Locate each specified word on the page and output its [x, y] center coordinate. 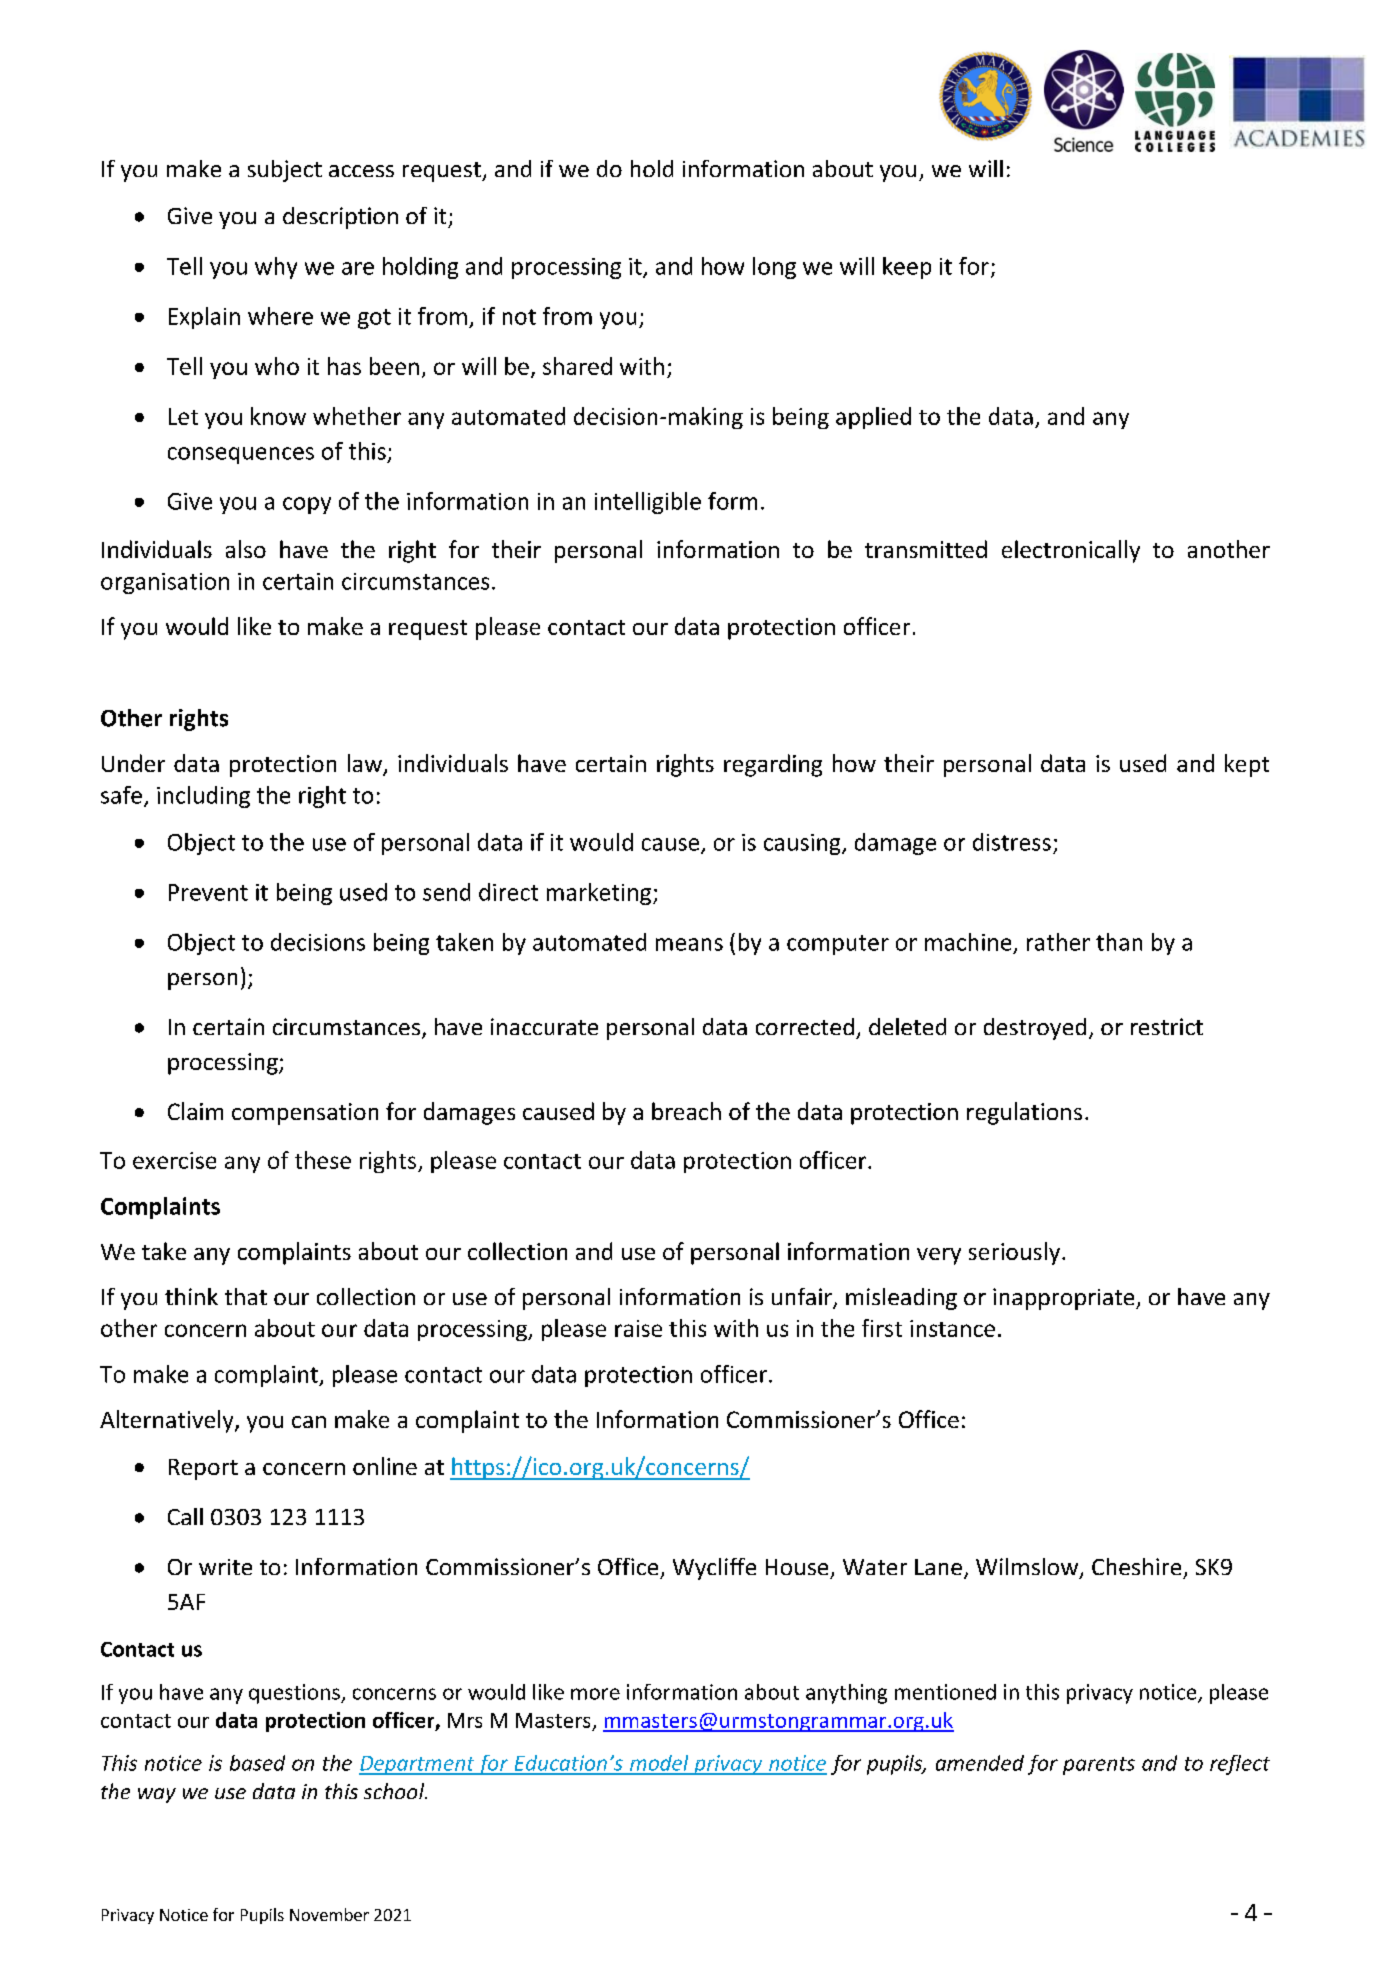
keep [907, 268]
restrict [1167, 1026]
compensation [305, 1114]
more [595, 1694]
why [276, 268]
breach [686, 1111]
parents [1099, 1766]
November [329, 1914]
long [774, 268]
